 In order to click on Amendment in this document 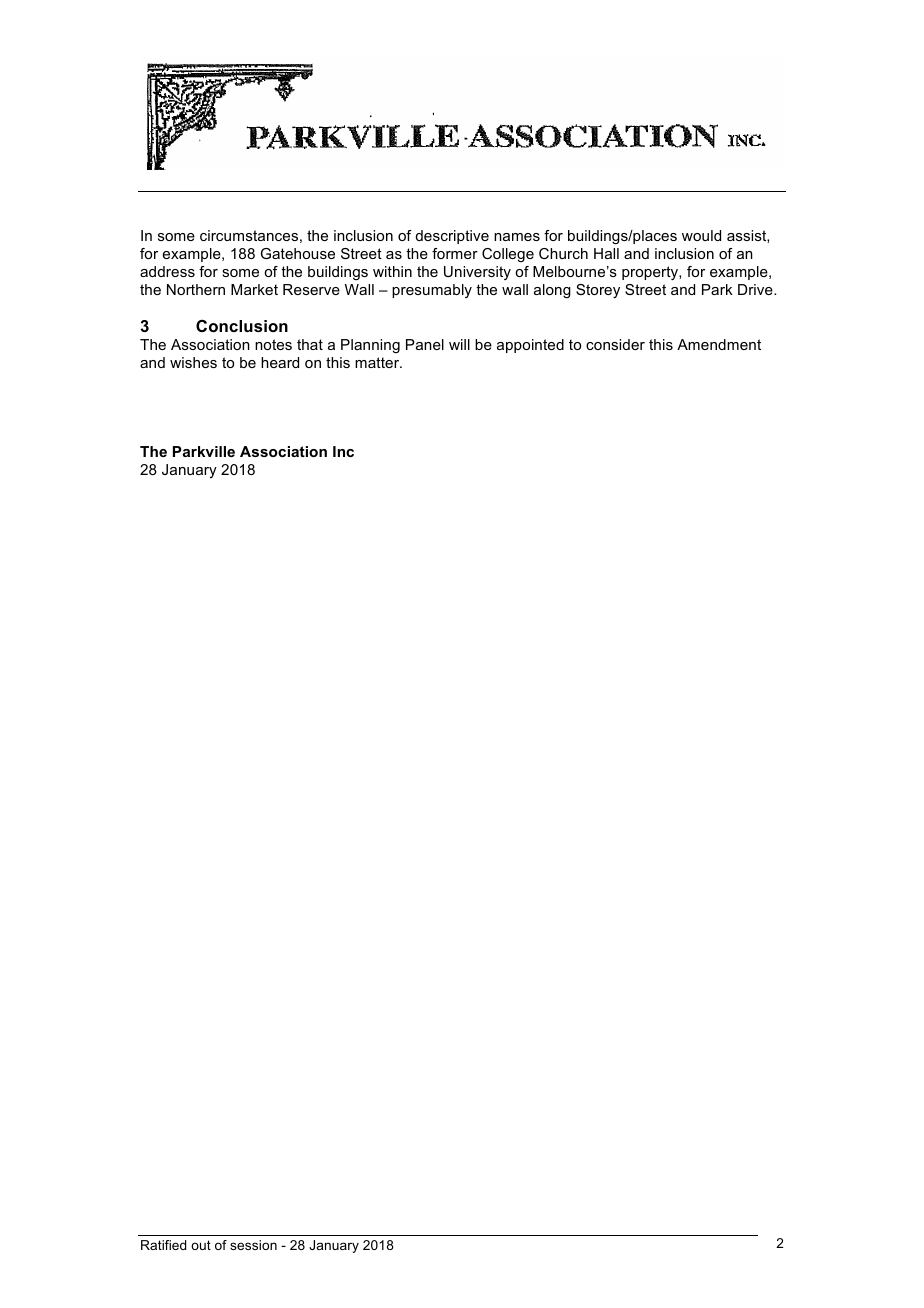, I will do `click(719, 344)`.
